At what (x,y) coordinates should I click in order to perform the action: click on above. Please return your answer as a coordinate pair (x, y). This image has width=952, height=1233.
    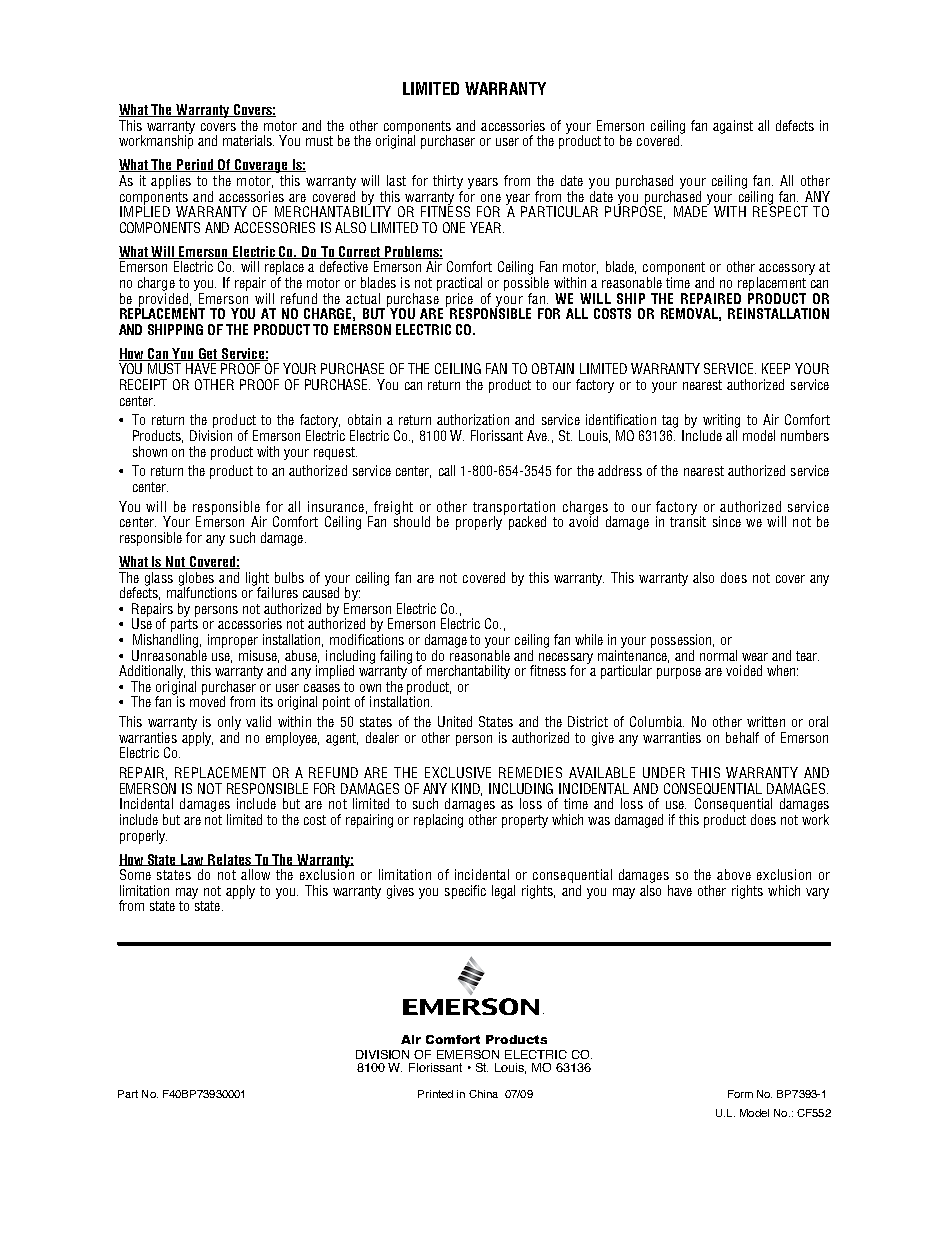
    Looking at the image, I should click on (734, 874).
